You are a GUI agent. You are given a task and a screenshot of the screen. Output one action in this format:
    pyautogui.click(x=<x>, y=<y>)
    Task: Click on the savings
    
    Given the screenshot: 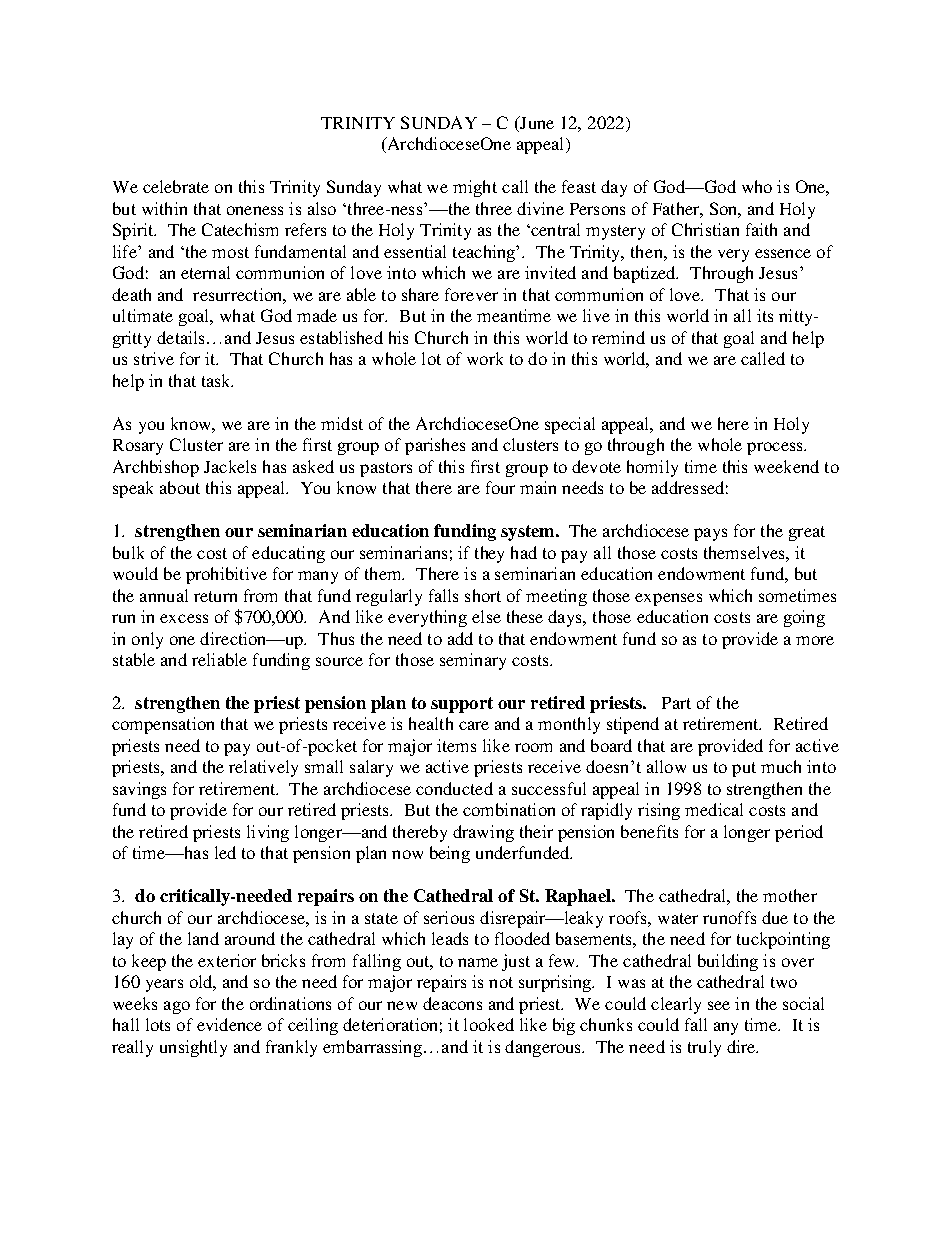 What is the action you would take?
    pyautogui.click(x=139, y=790)
